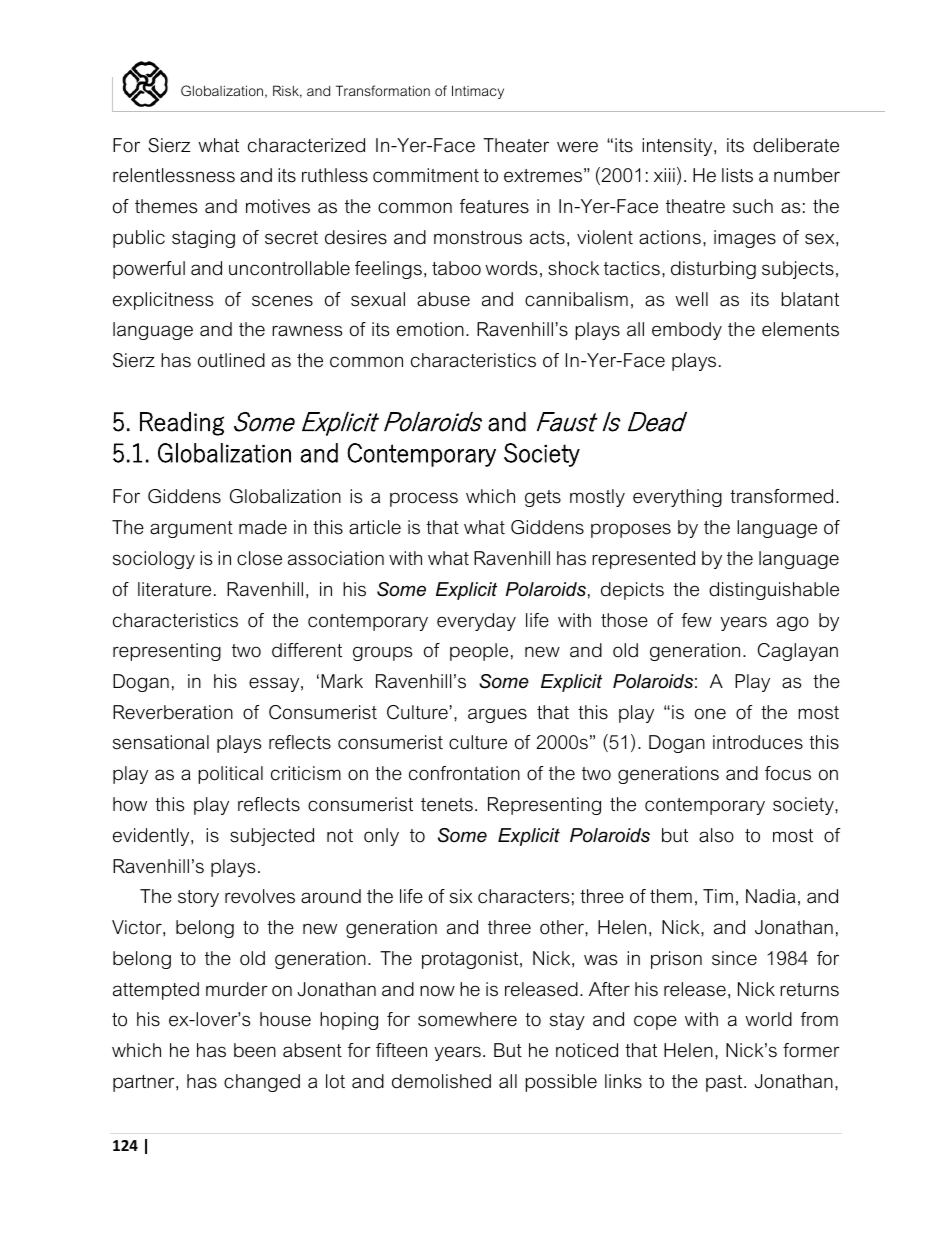 This document has width=952, height=1233. What do you see at coordinates (430, 329) in the document?
I see `emotion` at bounding box center [430, 329].
